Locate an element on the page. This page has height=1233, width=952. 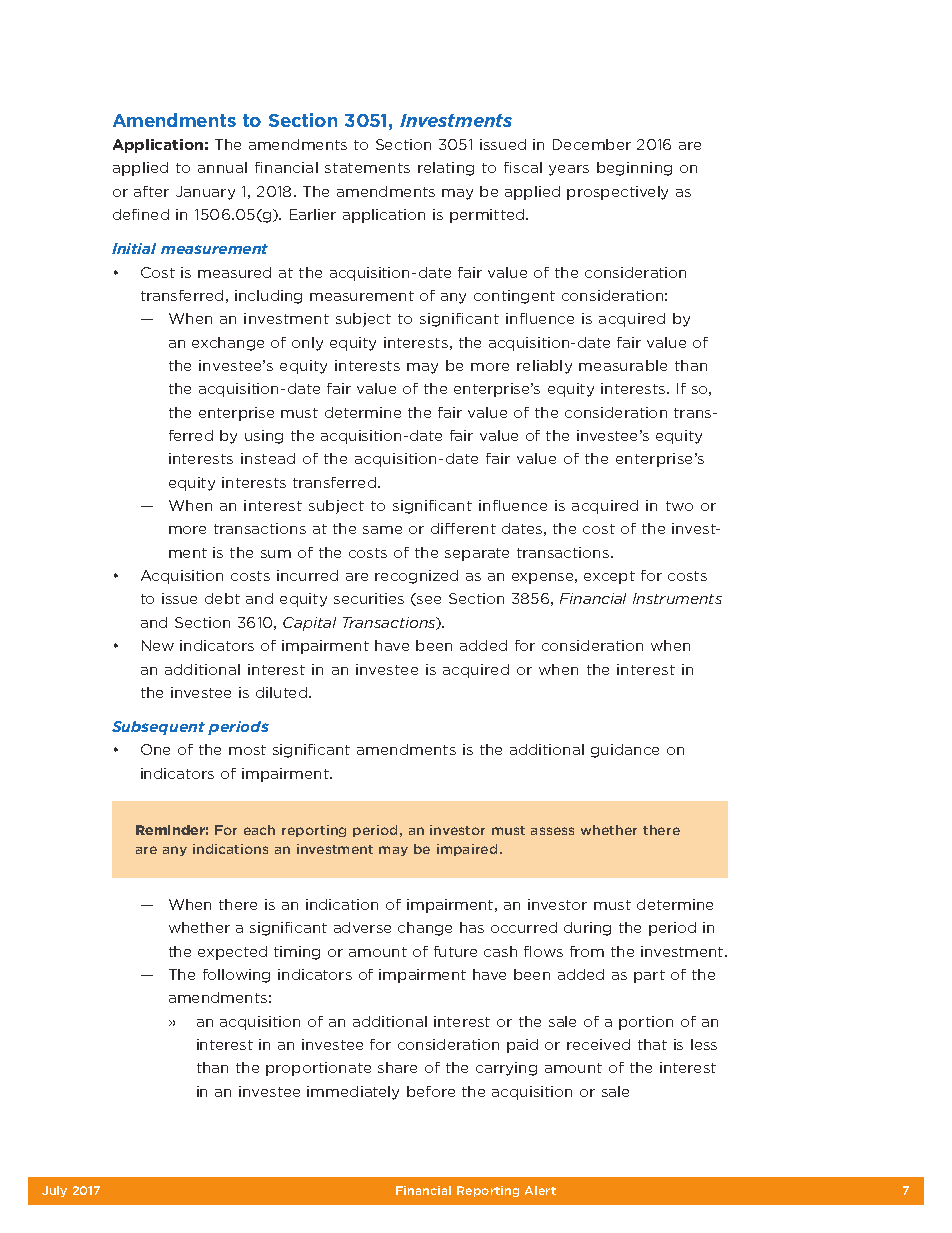
July is located at coordinates (54, 1191).
